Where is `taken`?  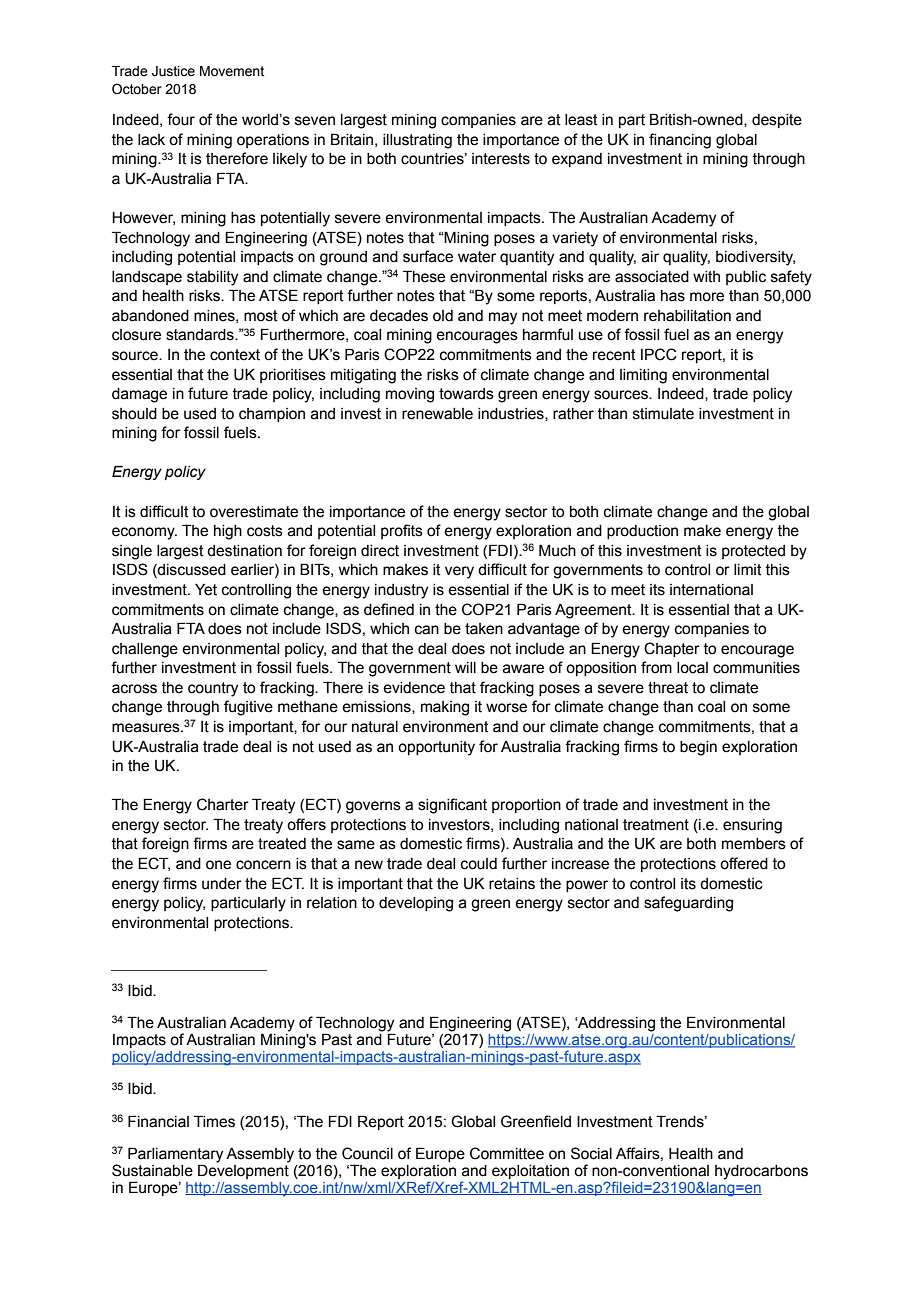 taken is located at coordinates (484, 629).
